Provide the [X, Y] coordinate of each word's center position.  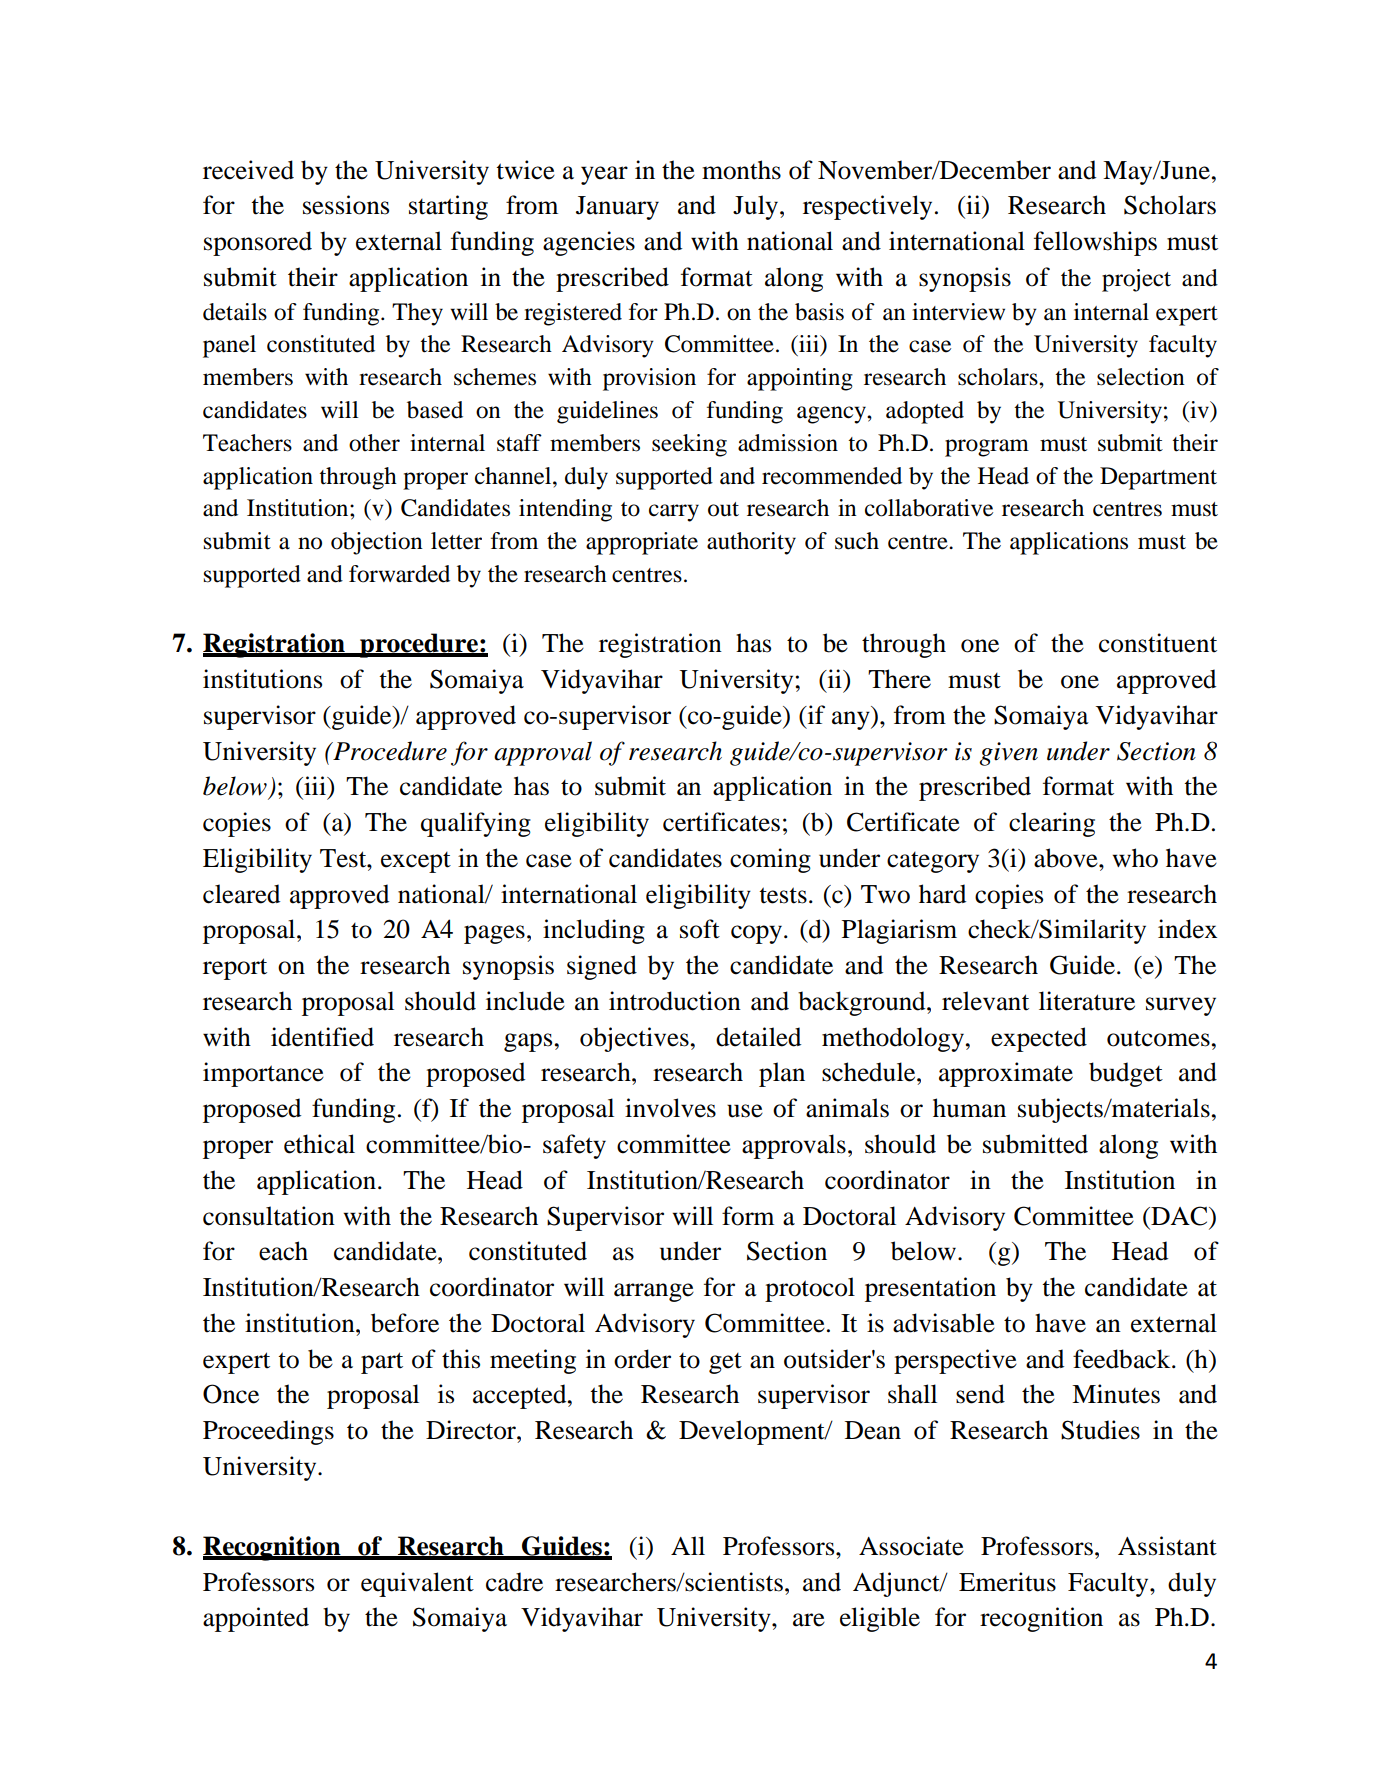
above [1067, 858]
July [757, 207]
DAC [1179, 1216]
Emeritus [1007, 1582]
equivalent [417, 1584]
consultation [269, 1216]
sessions [346, 205]
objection [377, 543]
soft [700, 929]
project [1136, 280]
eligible [880, 1619]
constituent [1158, 643]
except [416, 862]
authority [751, 543]
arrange [654, 1292]
